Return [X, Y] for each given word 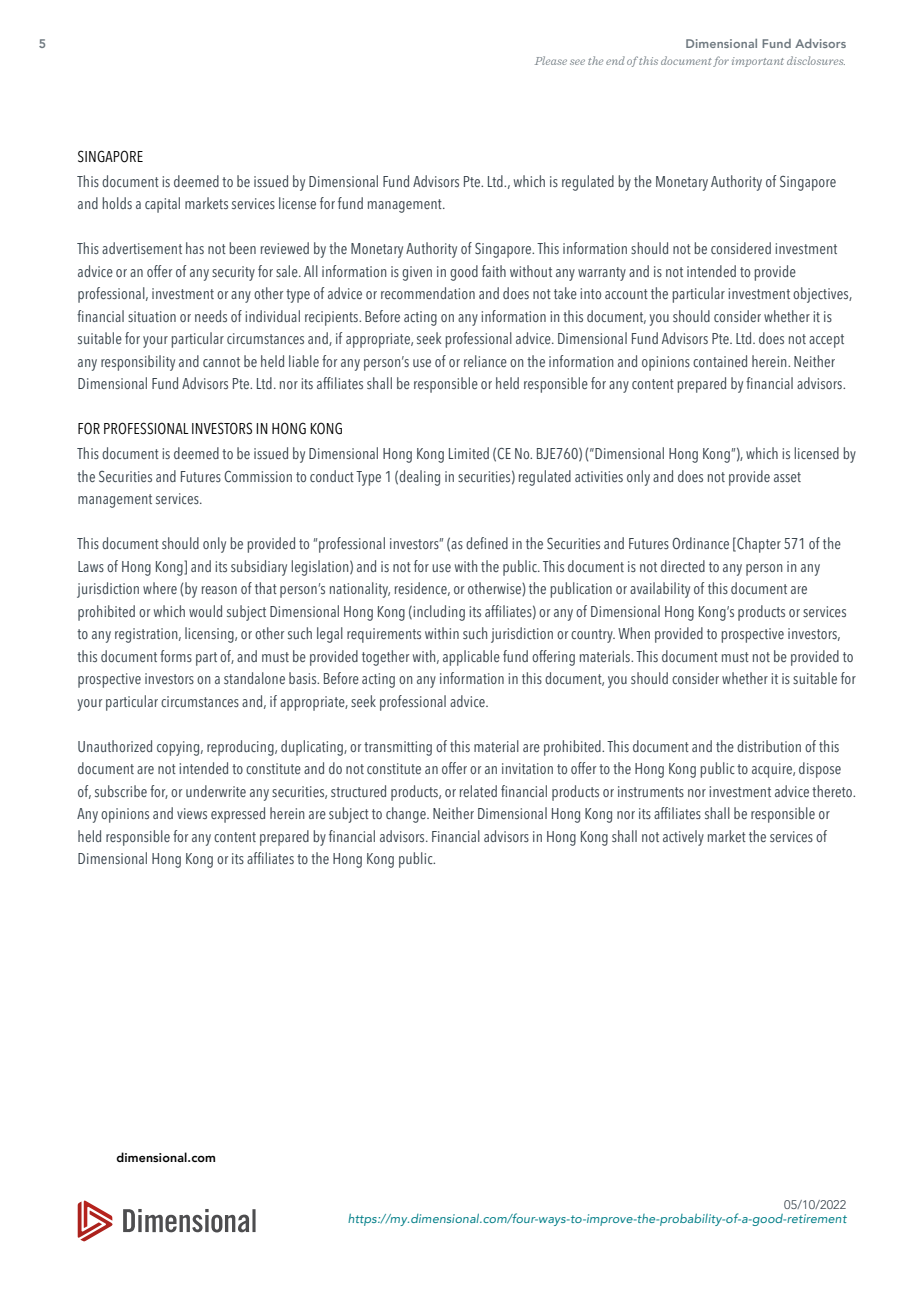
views [192, 813]
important [758, 62]
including [438, 613]
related [478, 791]
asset [787, 477]
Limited [469, 453]
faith [494, 271]
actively [683, 838]
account [626, 294]
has [195, 248]
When [634, 633]
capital [162, 205]
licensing [210, 635]
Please [551, 60]
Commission [258, 476]
